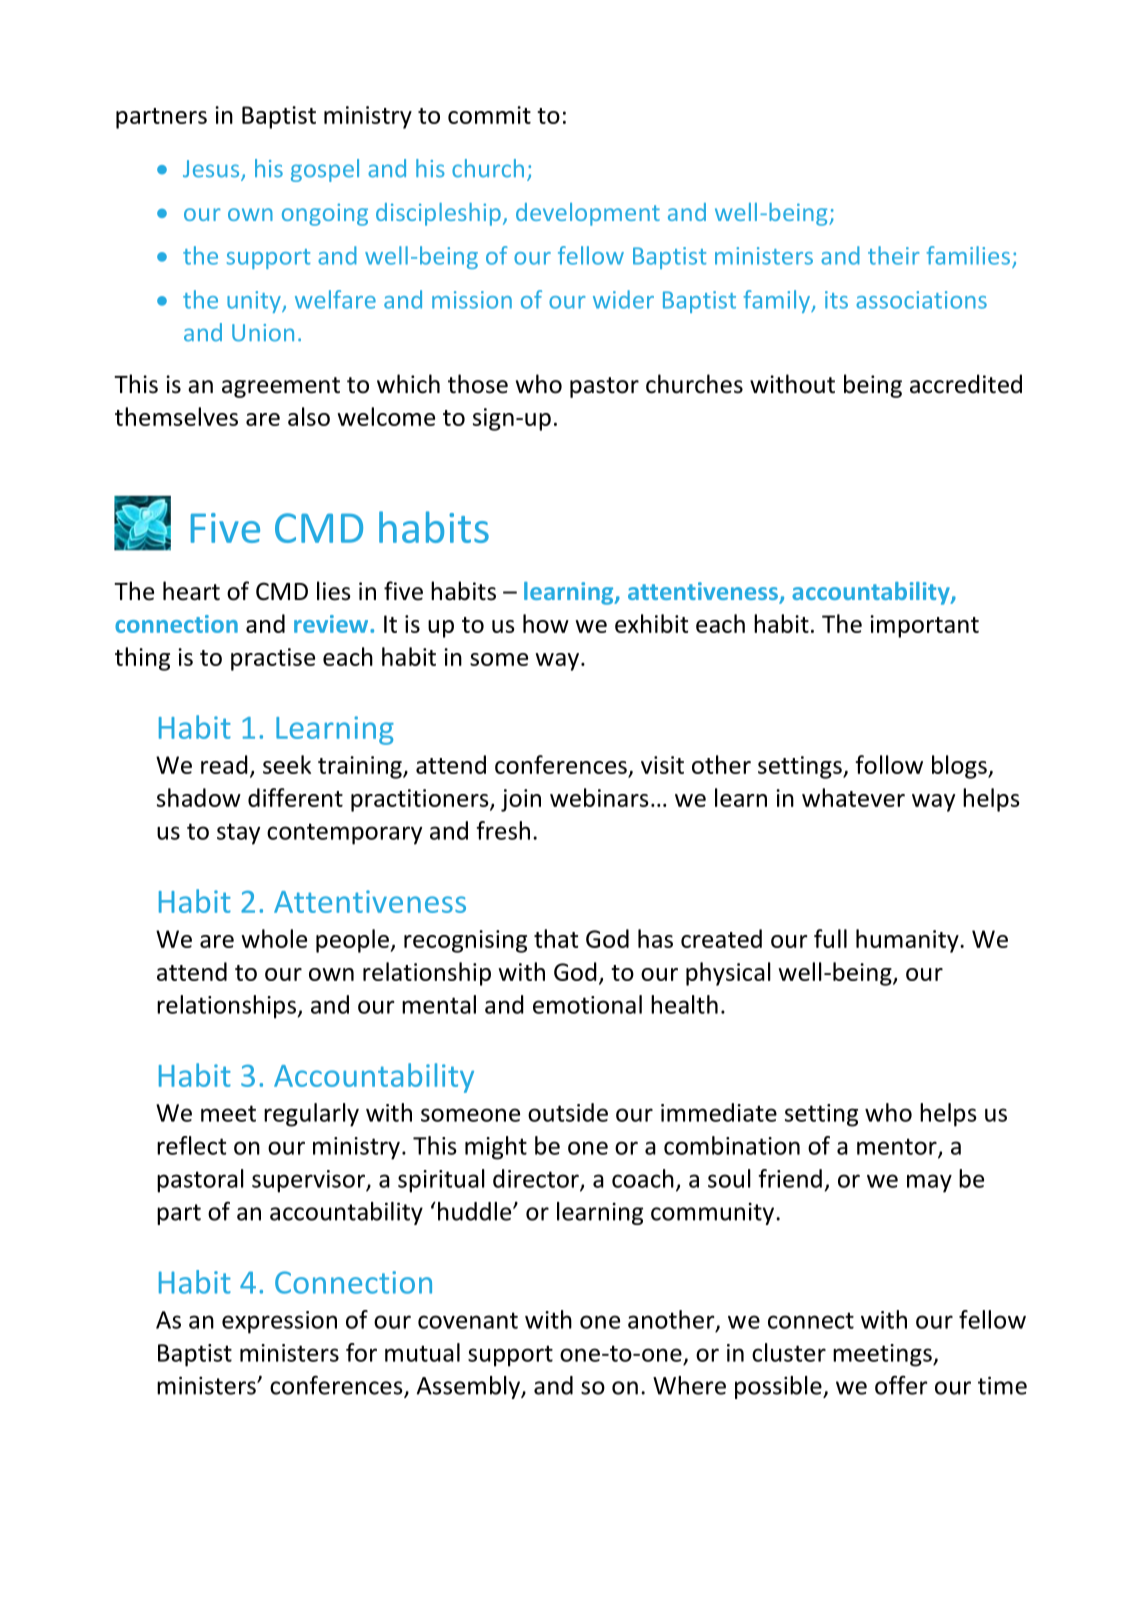  I want to click on expression, so click(279, 1322).
